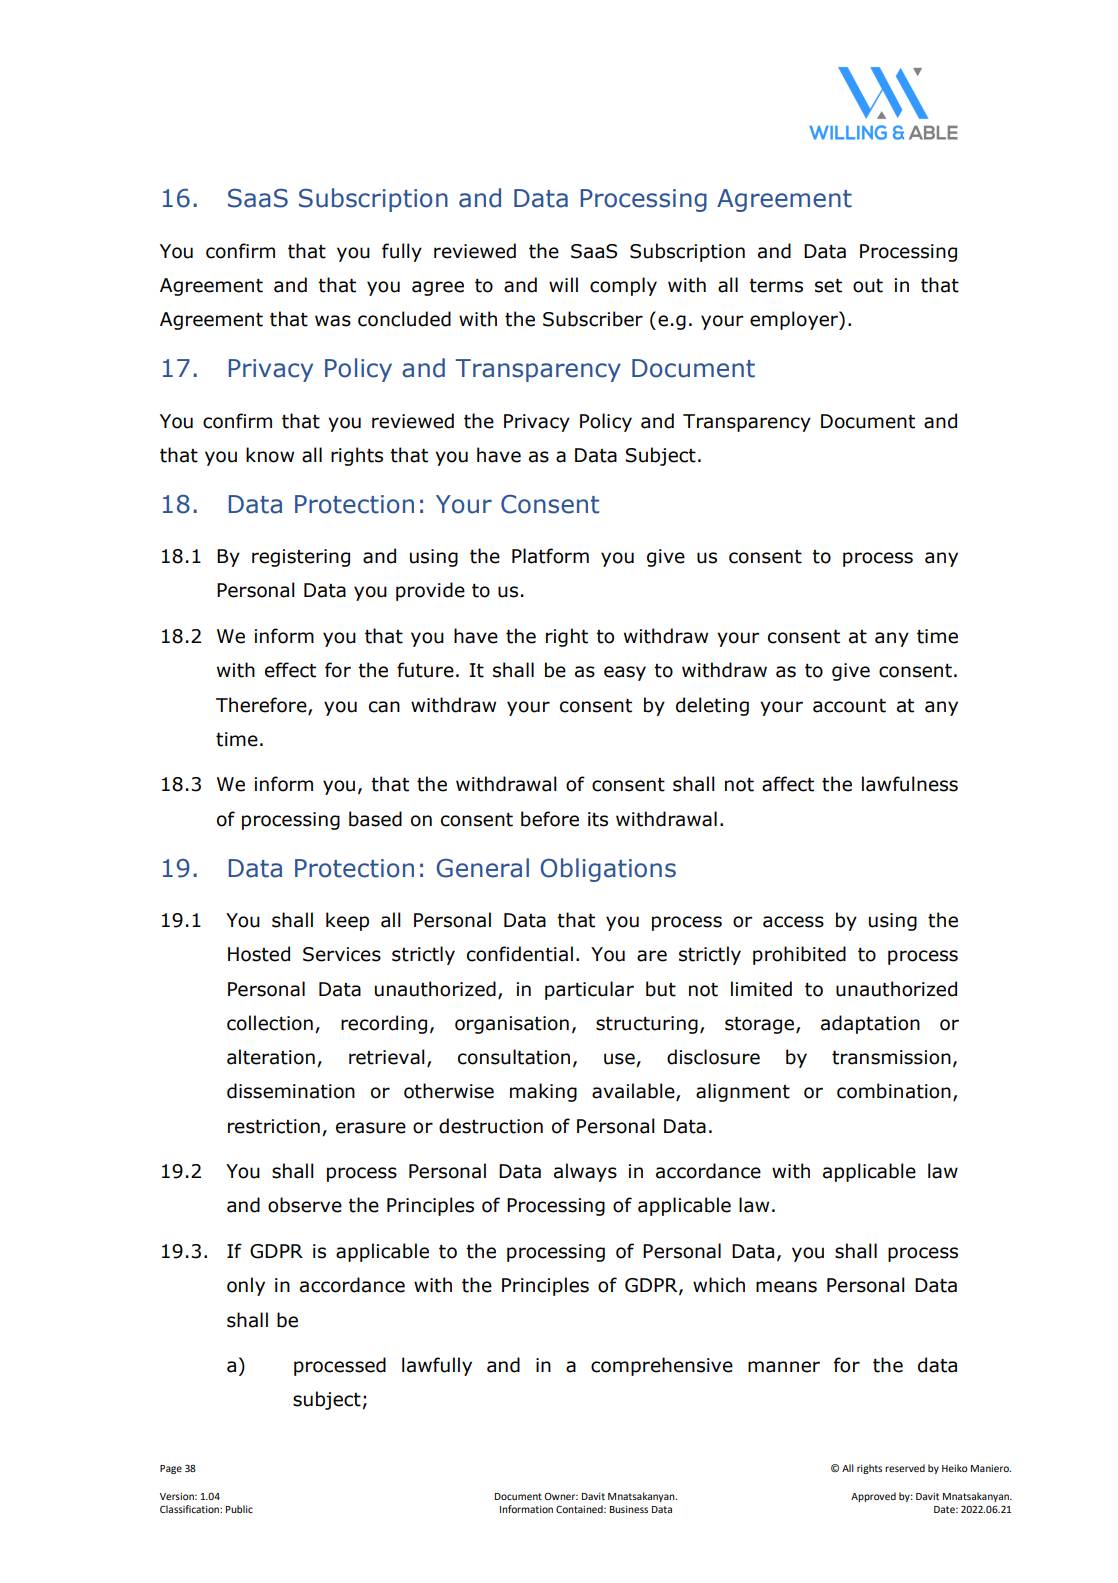  Describe the element at coordinates (894, 1091) in the screenshot. I see `combination` at that location.
